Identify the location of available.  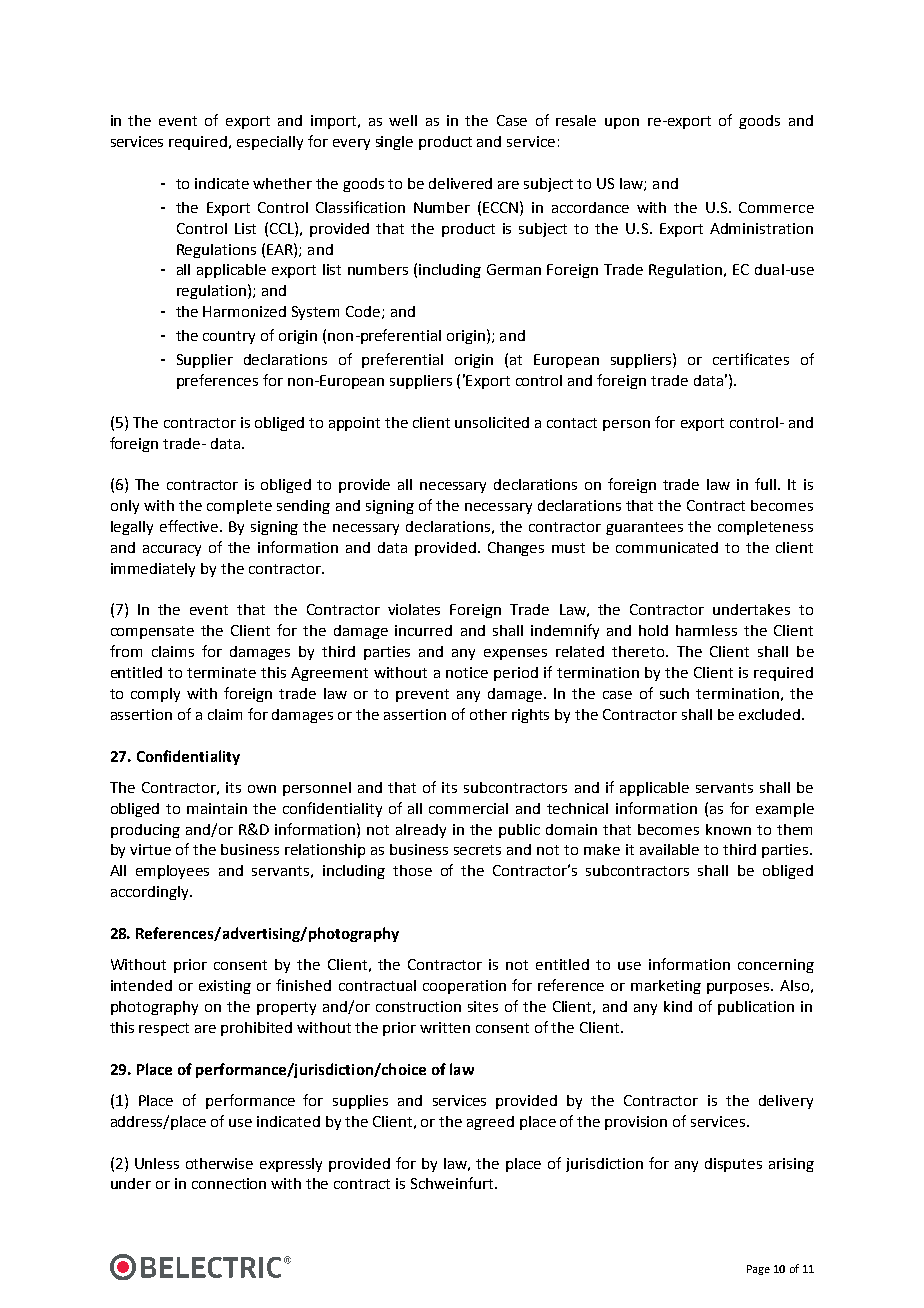
(669, 849).
